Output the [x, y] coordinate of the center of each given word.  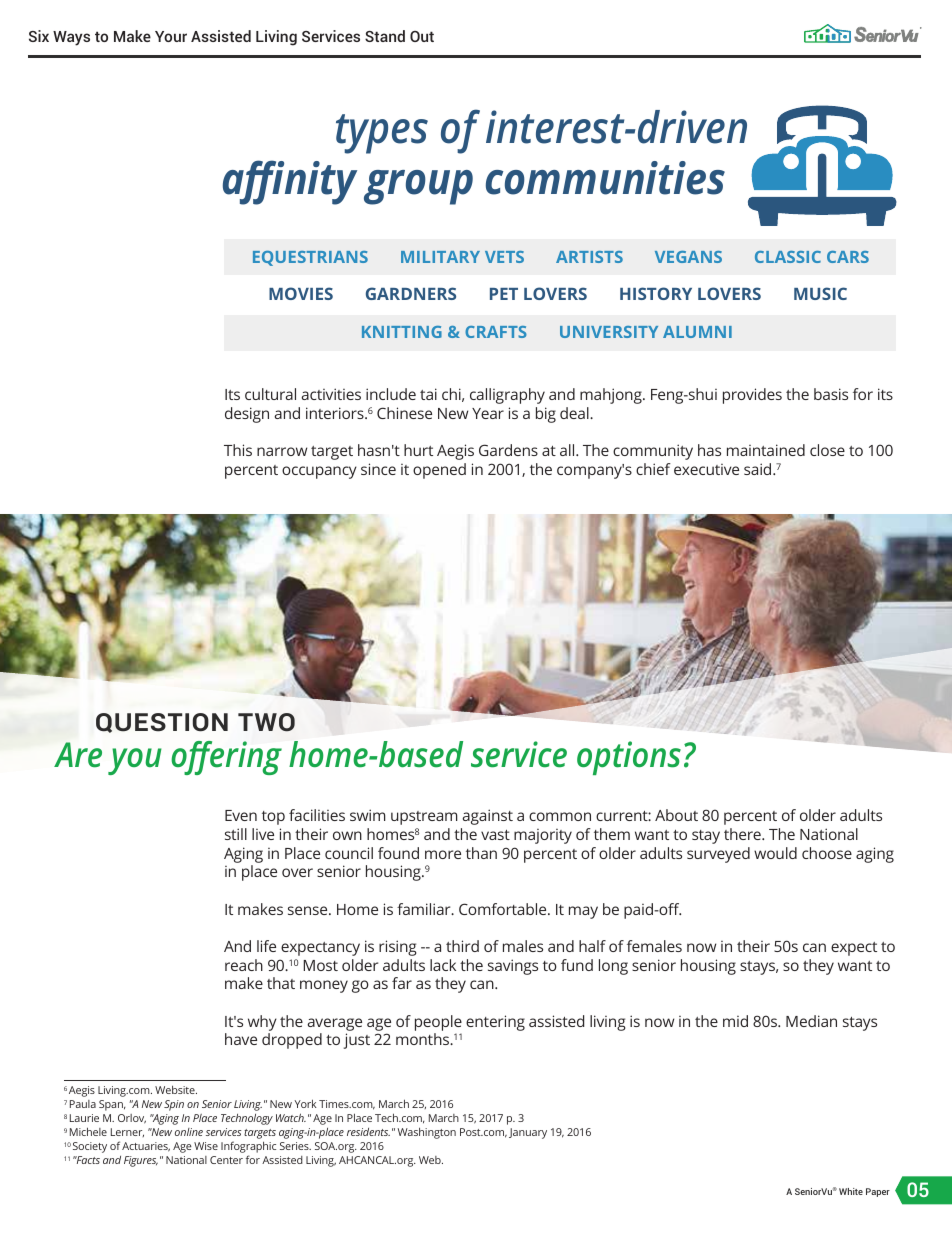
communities [605, 178]
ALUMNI [697, 332]
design [247, 415]
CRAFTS [496, 332]
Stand [385, 36]
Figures [141, 1161]
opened [439, 471]
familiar [425, 909]
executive [706, 469]
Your [171, 36]
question [162, 723]
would [775, 853]
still [236, 834]
